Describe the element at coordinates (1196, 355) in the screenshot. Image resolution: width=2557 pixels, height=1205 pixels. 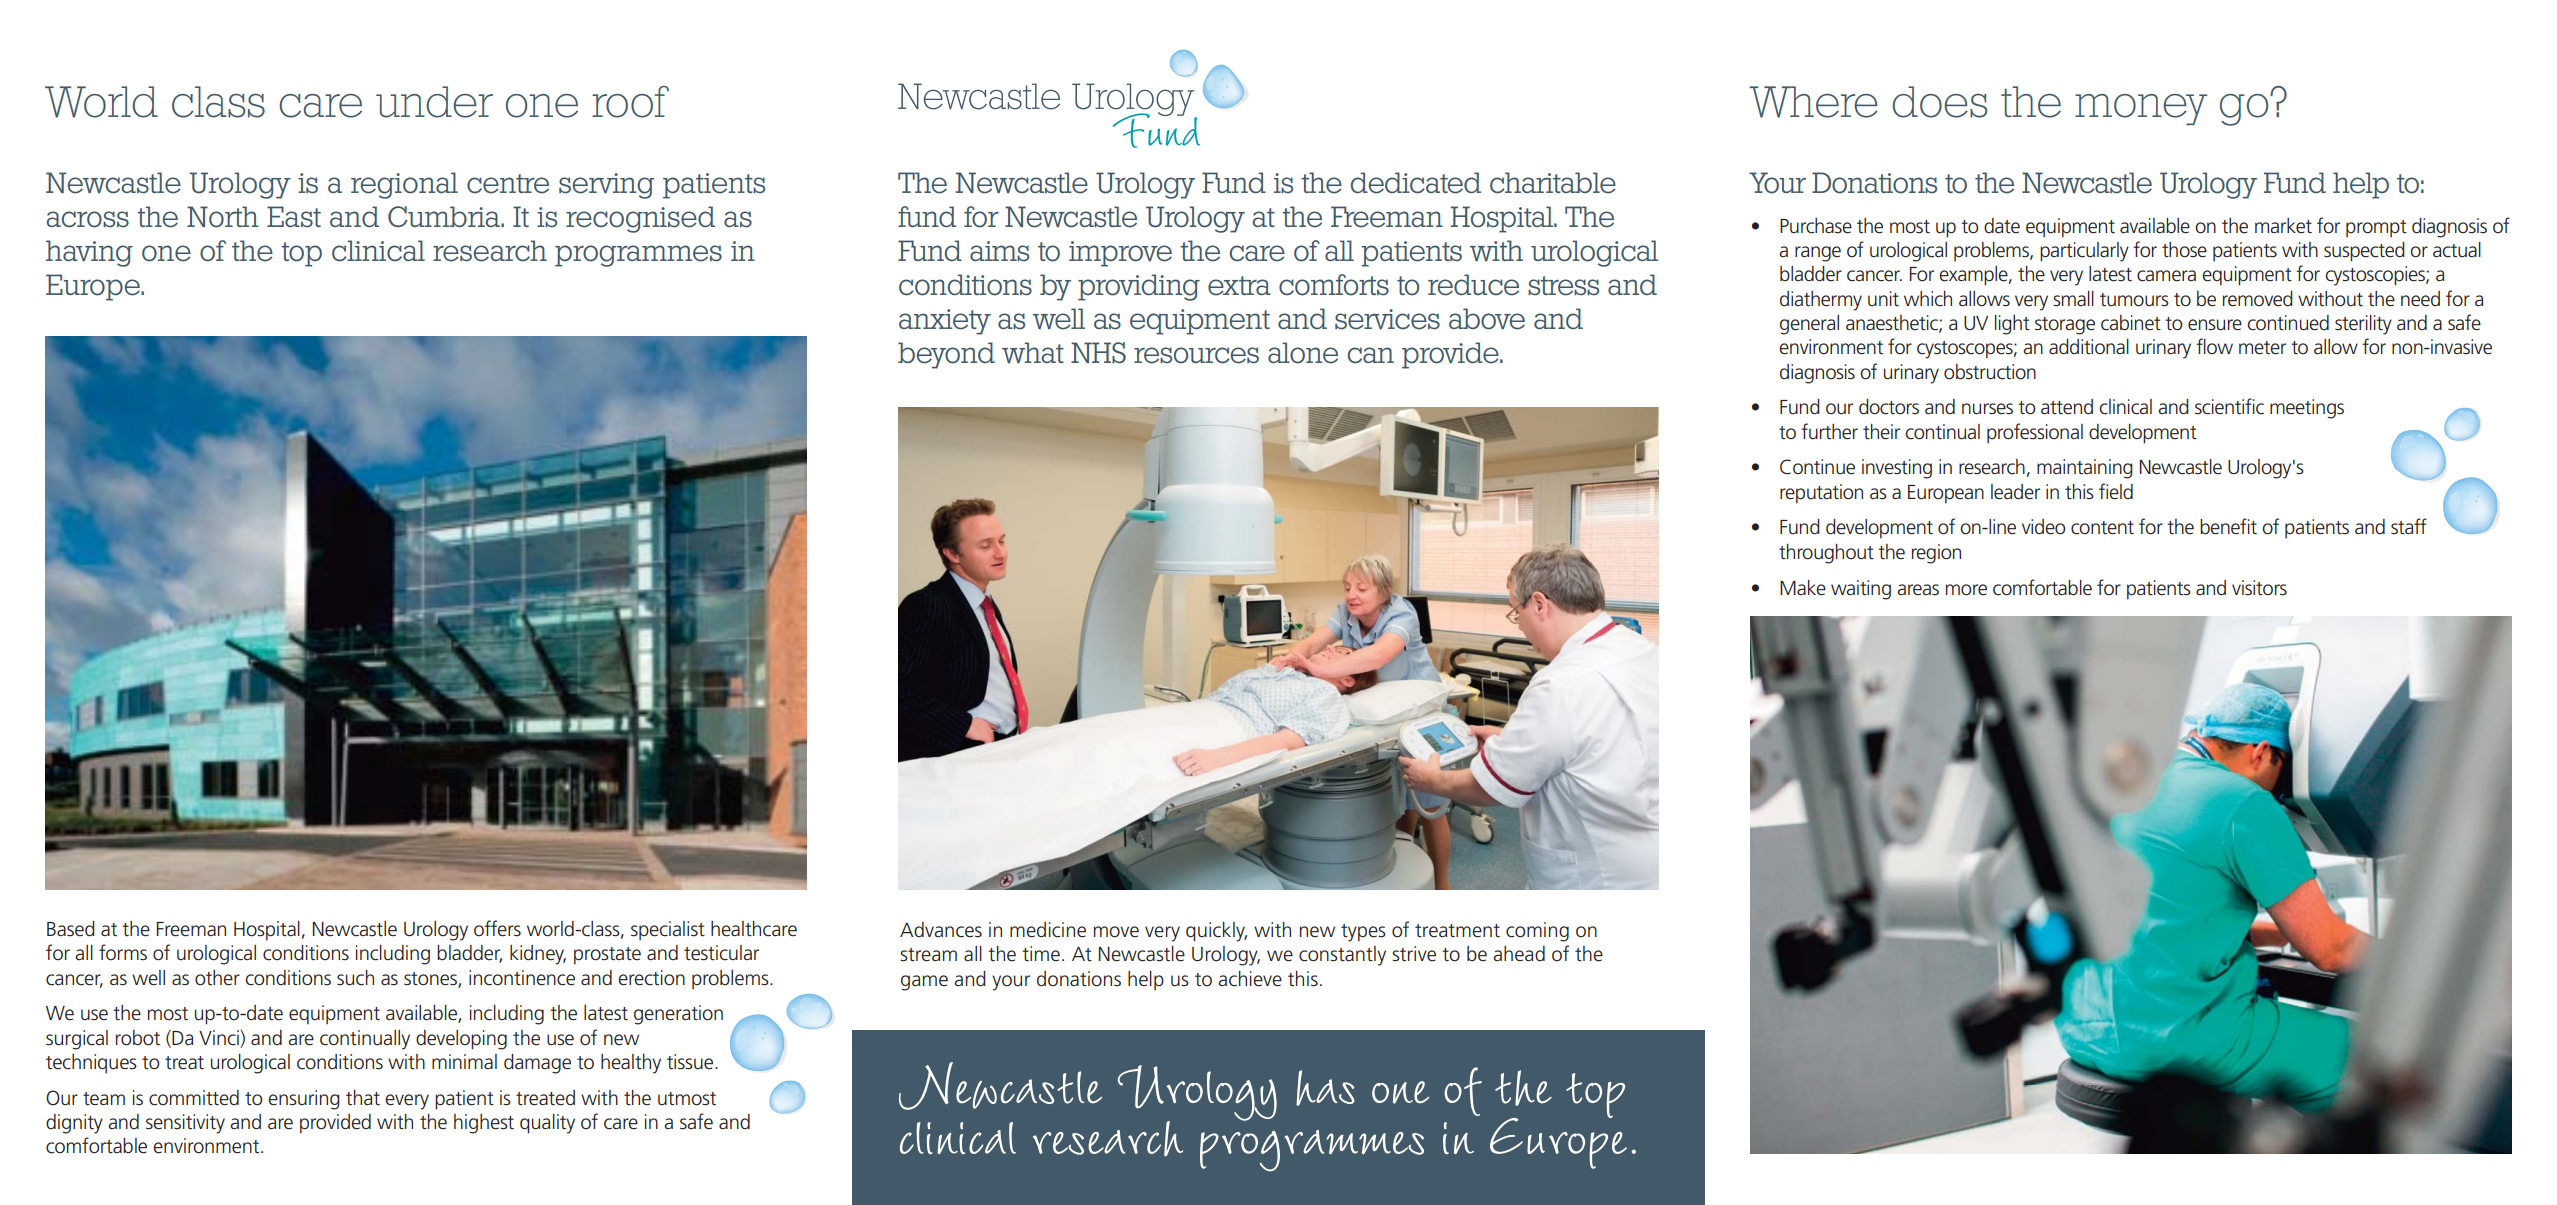
I see `resources` at that location.
